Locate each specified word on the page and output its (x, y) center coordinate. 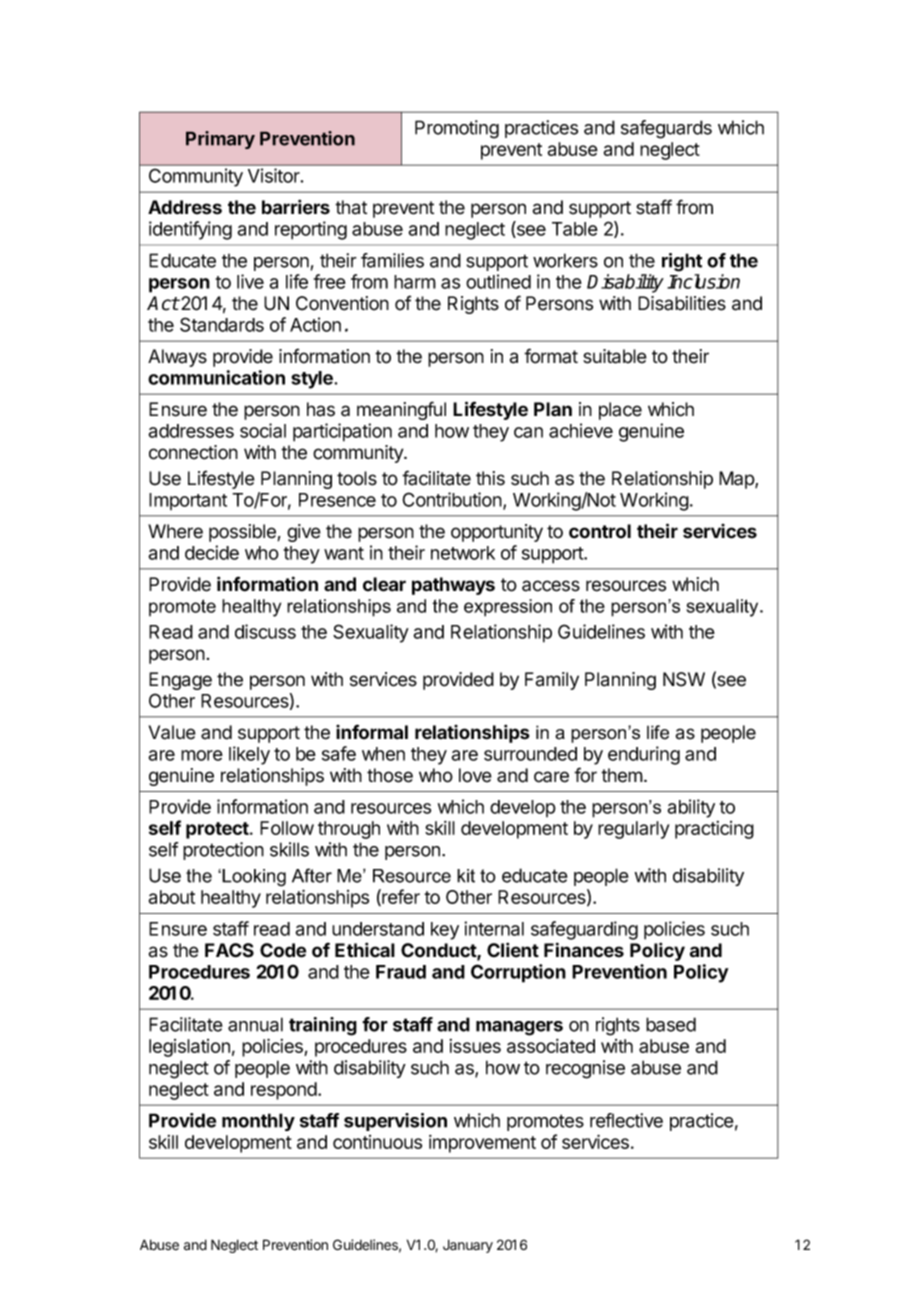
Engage (180, 681)
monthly (258, 1122)
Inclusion (703, 281)
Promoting (457, 129)
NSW (684, 679)
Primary (220, 140)
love (475, 775)
